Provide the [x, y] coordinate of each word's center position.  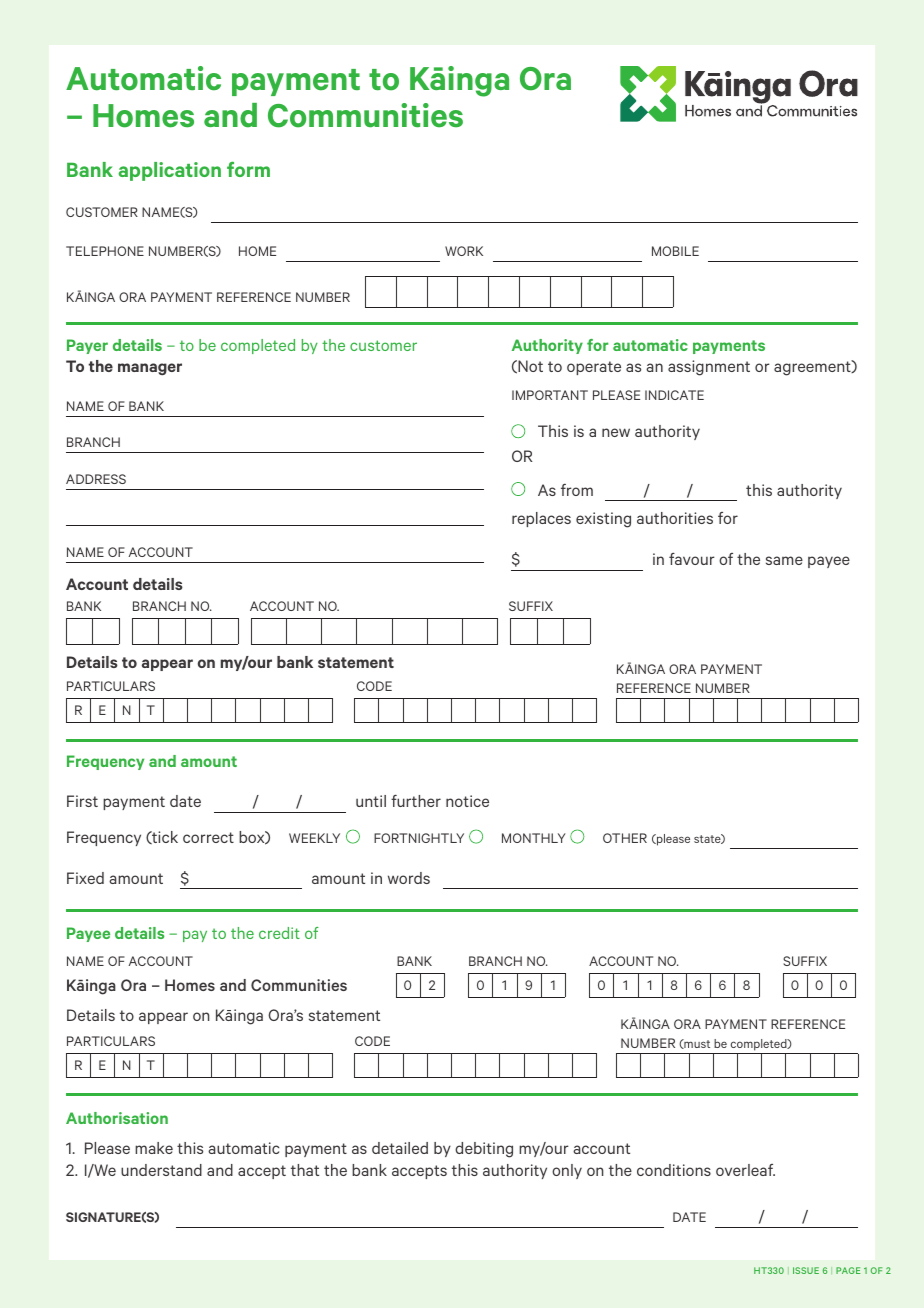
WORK [464, 251]
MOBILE [675, 251]
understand [161, 1170]
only [567, 1171]
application [170, 171]
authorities [675, 518]
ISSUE [806, 1270]
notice [467, 801]
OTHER [625, 838]
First [82, 801]
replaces [541, 519]
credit [279, 933]
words [409, 878]
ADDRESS [96, 479]
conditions [674, 1170]
